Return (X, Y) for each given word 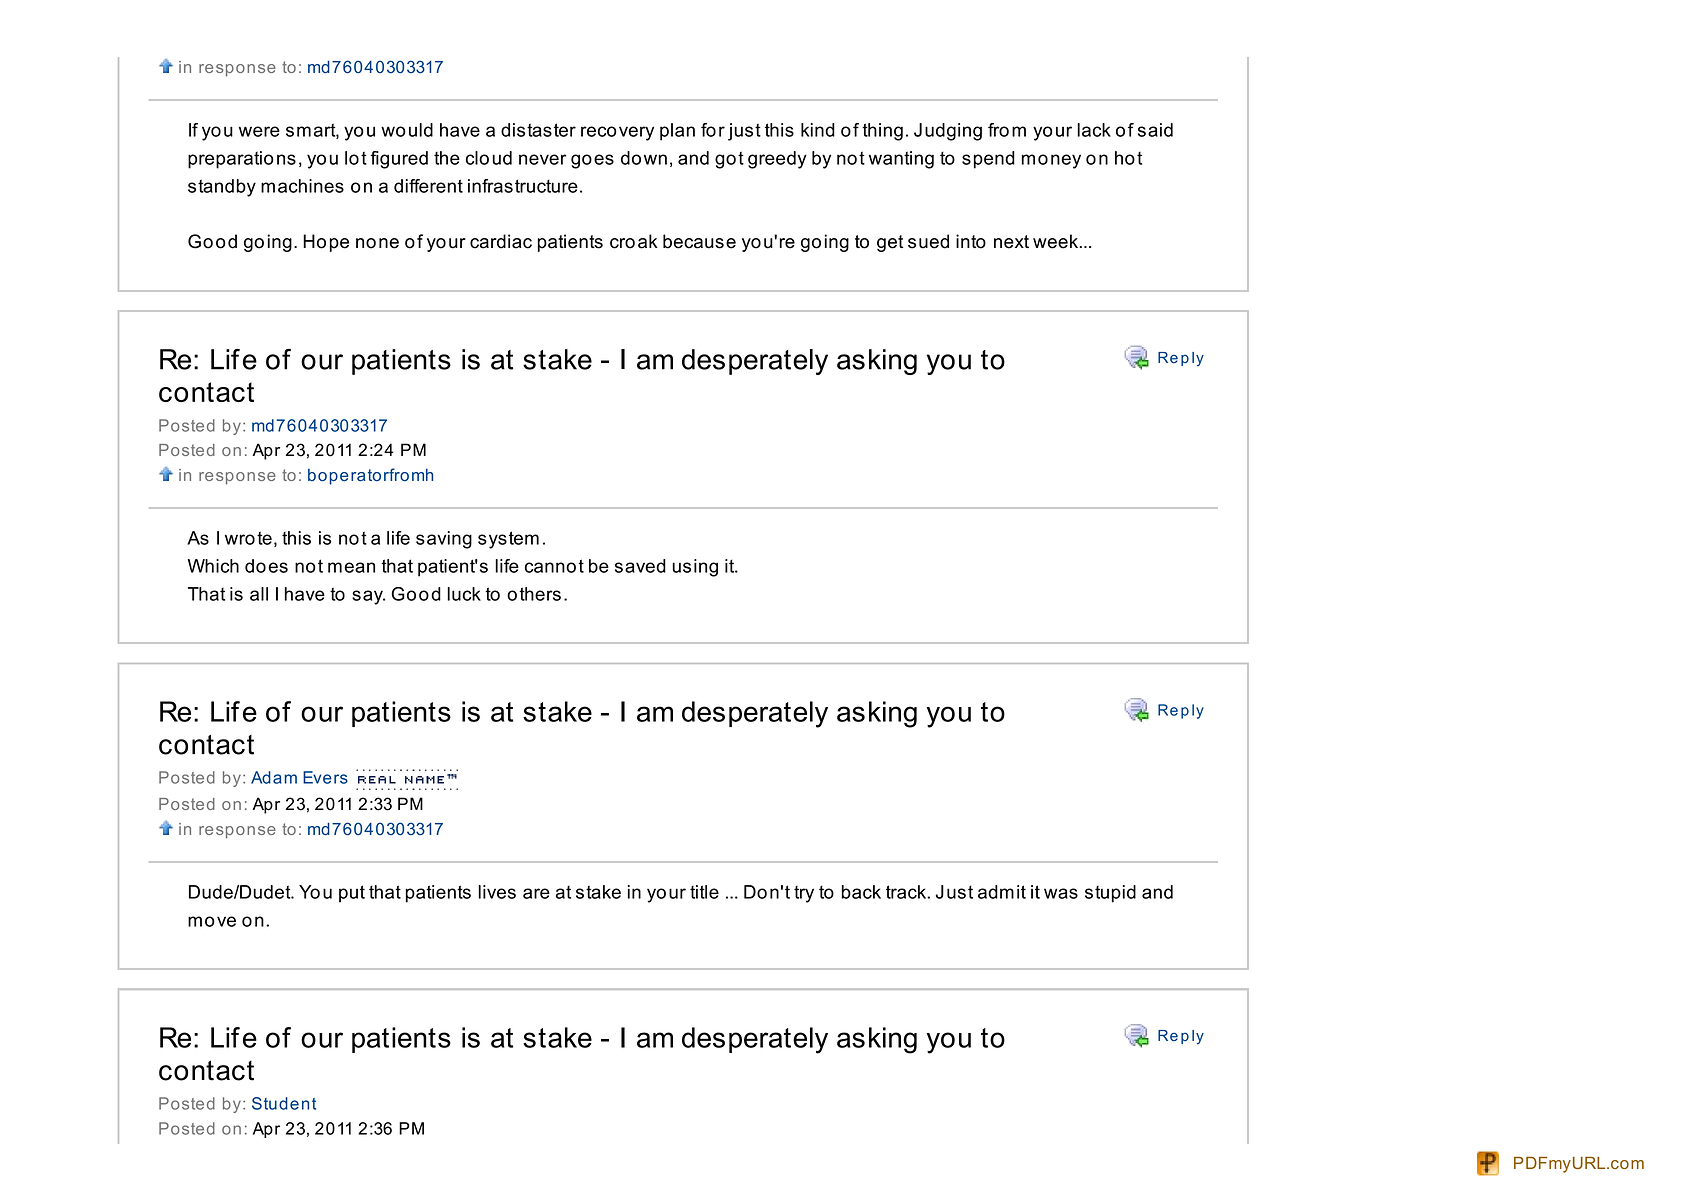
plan (677, 132)
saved (640, 566)
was (1061, 893)
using (695, 568)
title (704, 892)
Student (284, 1103)
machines (302, 186)
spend (988, 160)
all (259, 594)
